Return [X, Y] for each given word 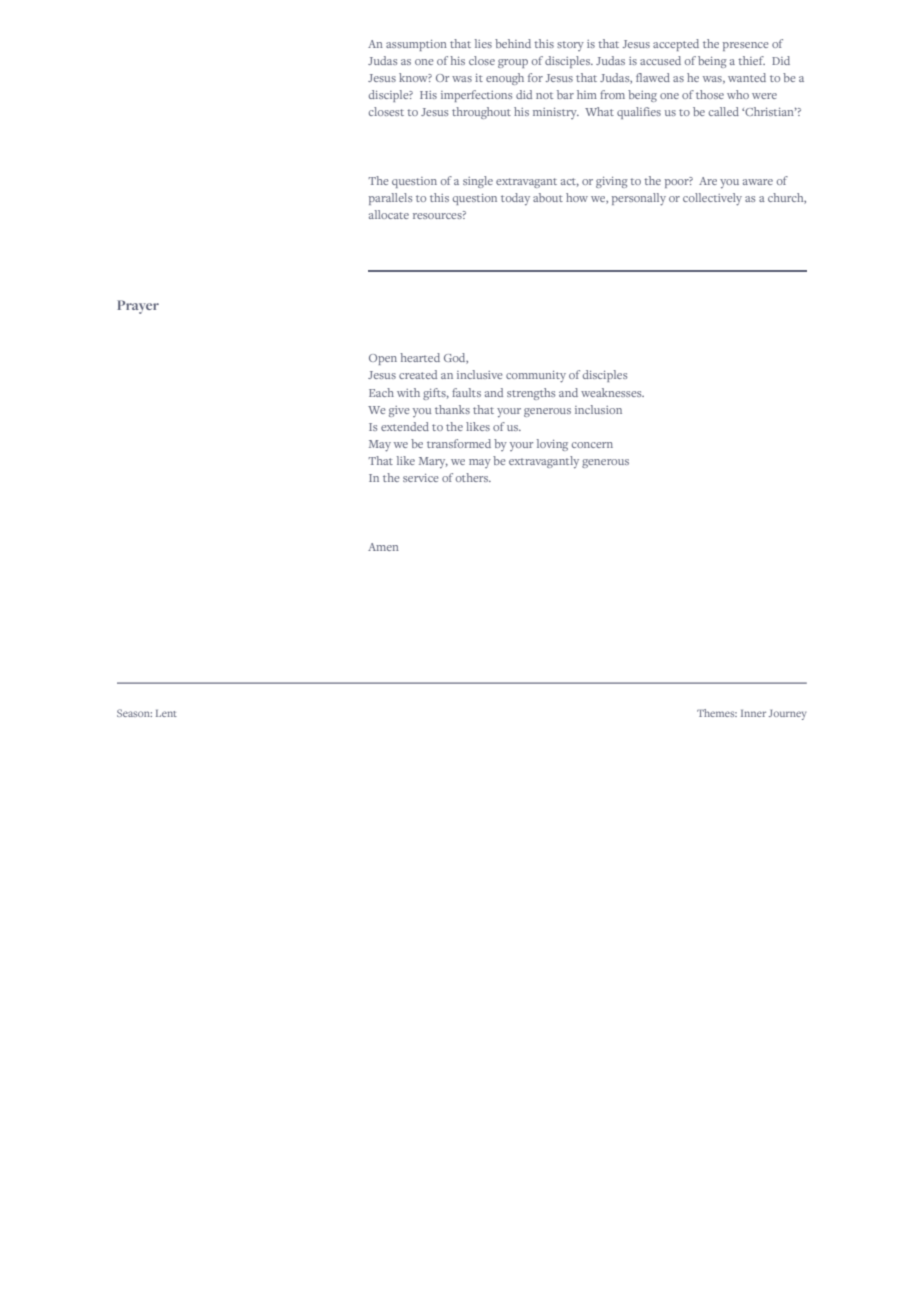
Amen [383, 547]
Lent [166, 713]
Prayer [138, 307]
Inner [753, 713]
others [473, 477]
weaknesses [612, 392]
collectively [712, 199]
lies [483, 43]
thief [751, 60]
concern [592, 445]
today [515, 199]
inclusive [480, 374]
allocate [389, 214]
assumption [416, 45]
